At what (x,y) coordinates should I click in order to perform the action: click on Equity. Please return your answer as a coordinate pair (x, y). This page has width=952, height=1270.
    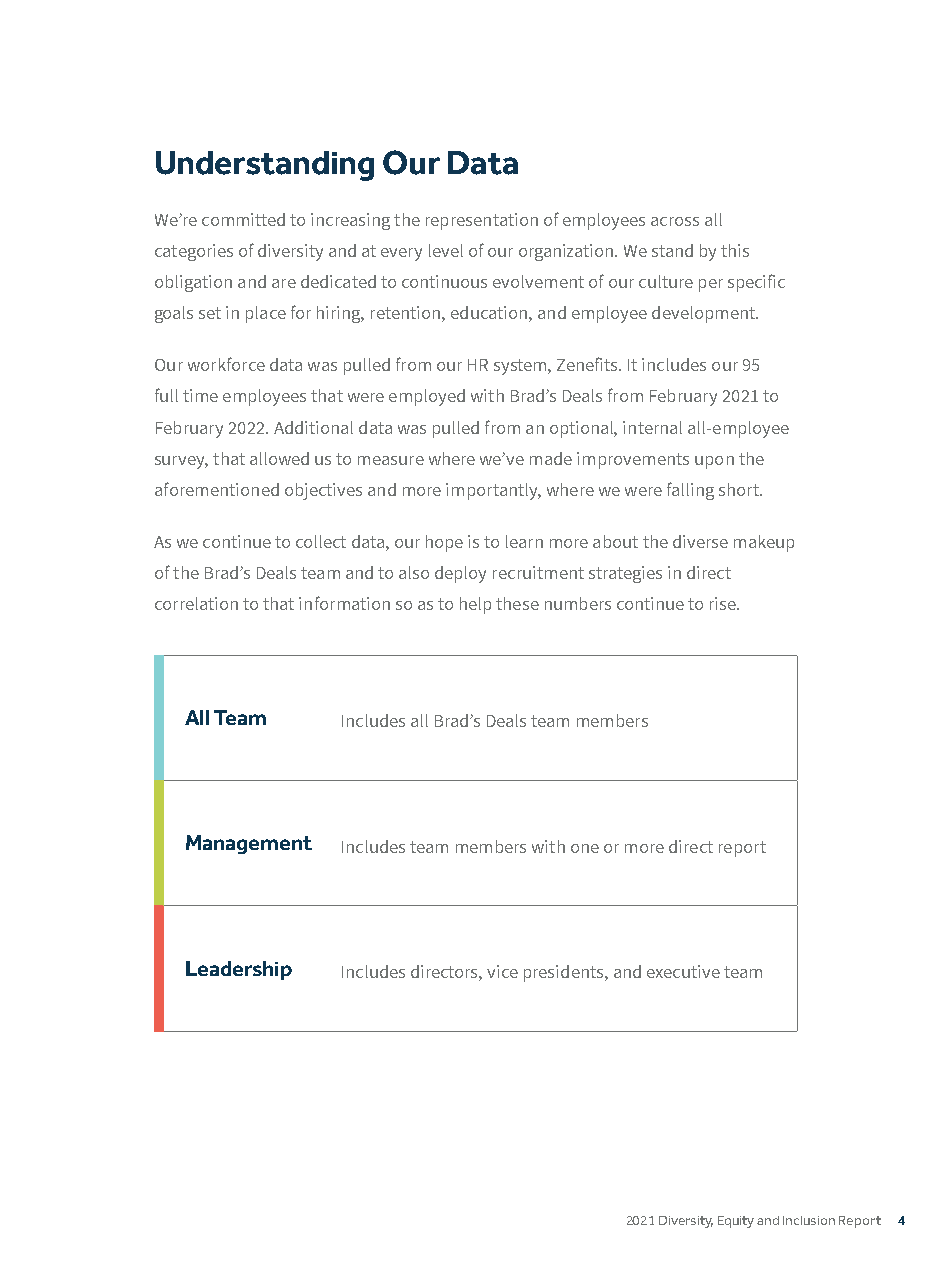
    Looking at the image, I should click on (736, 1222).
